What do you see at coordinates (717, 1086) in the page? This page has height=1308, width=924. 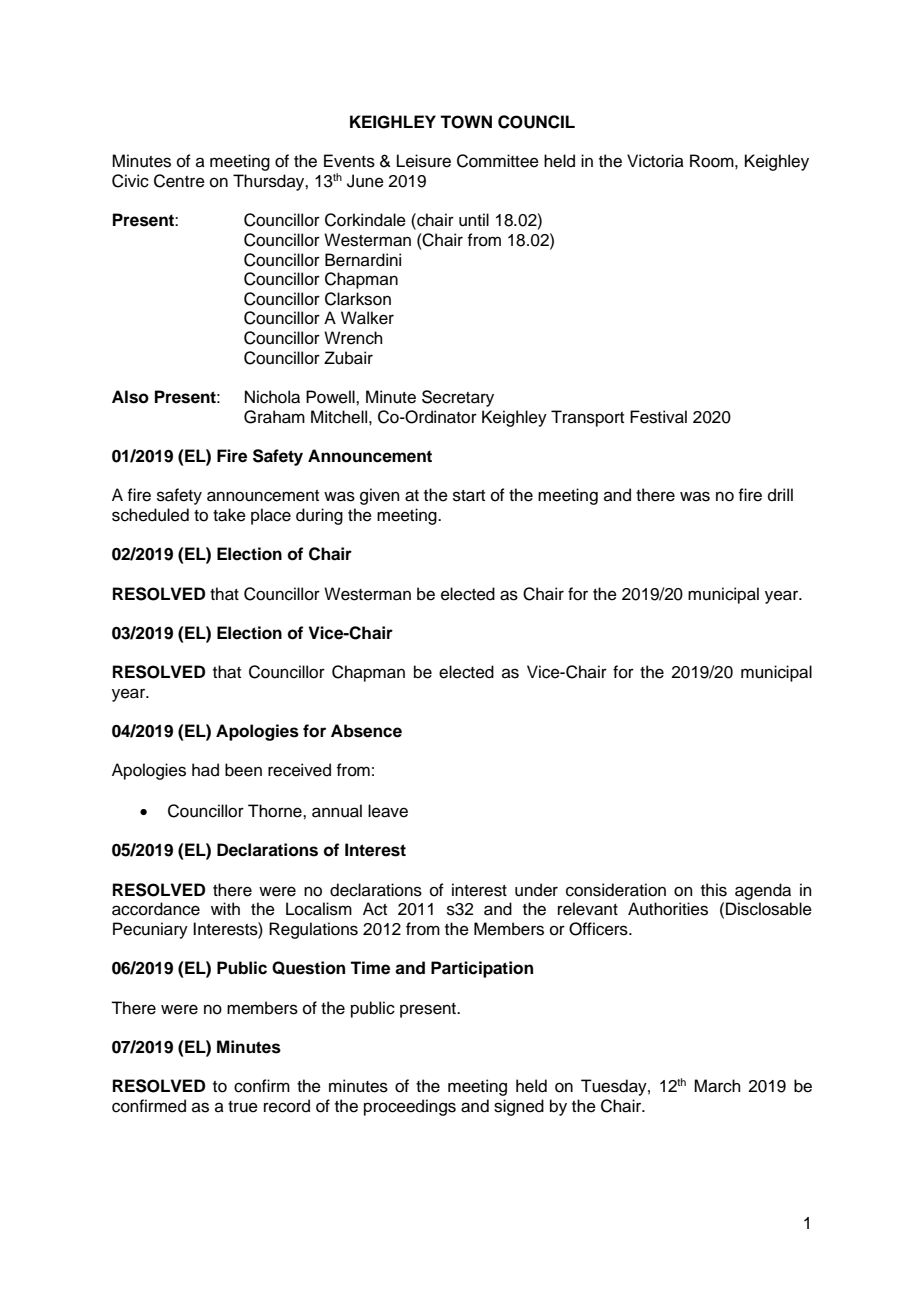 I see `March` at bounding box center [717, 1086].
